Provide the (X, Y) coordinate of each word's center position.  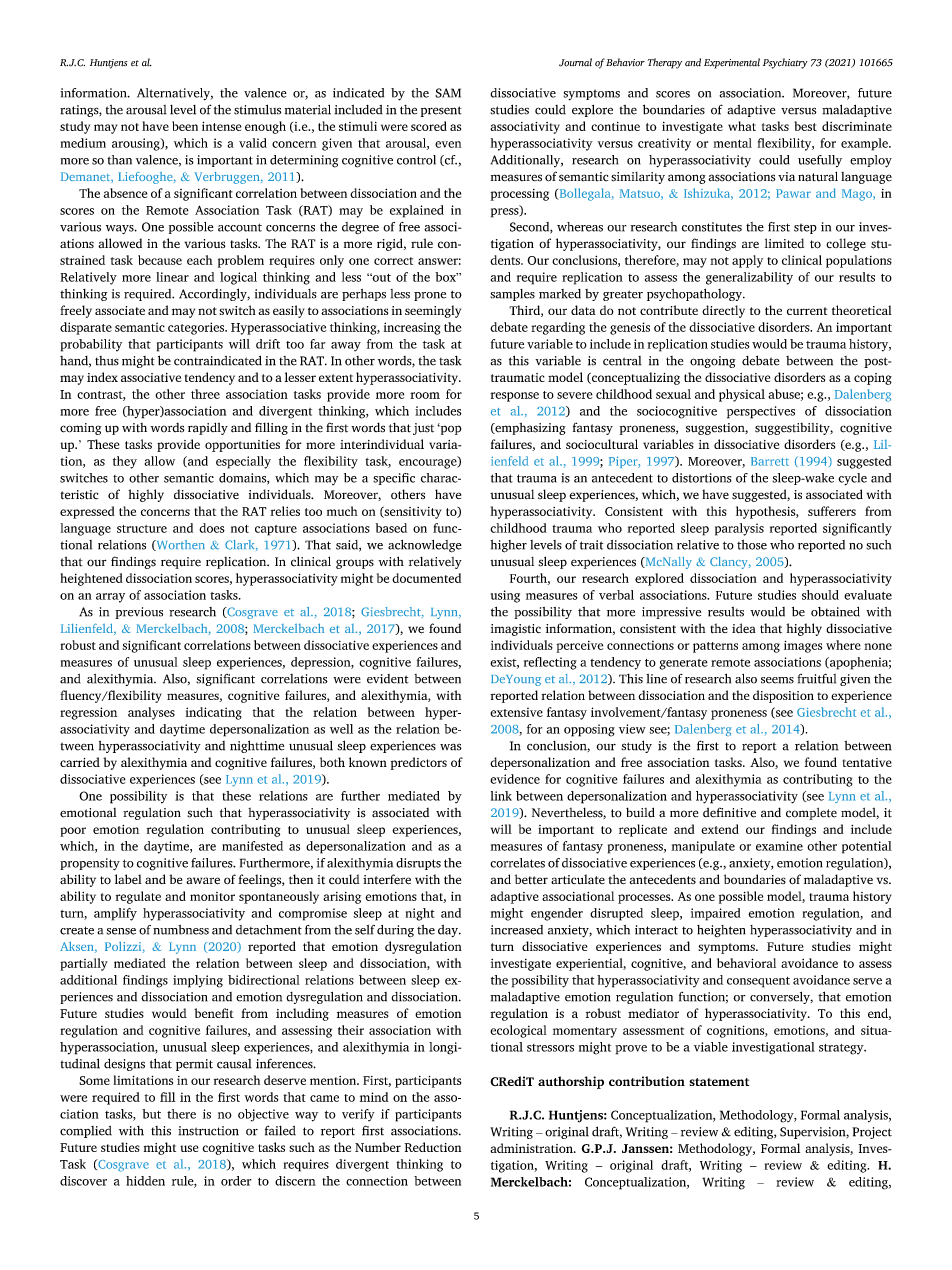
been (185, 126)
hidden (145, 1181)
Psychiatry (785, 63)
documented (426, 578)
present (441, 111)
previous (139, 613)
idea (744, 628)
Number (378, 1147)
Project (872, 1133)
